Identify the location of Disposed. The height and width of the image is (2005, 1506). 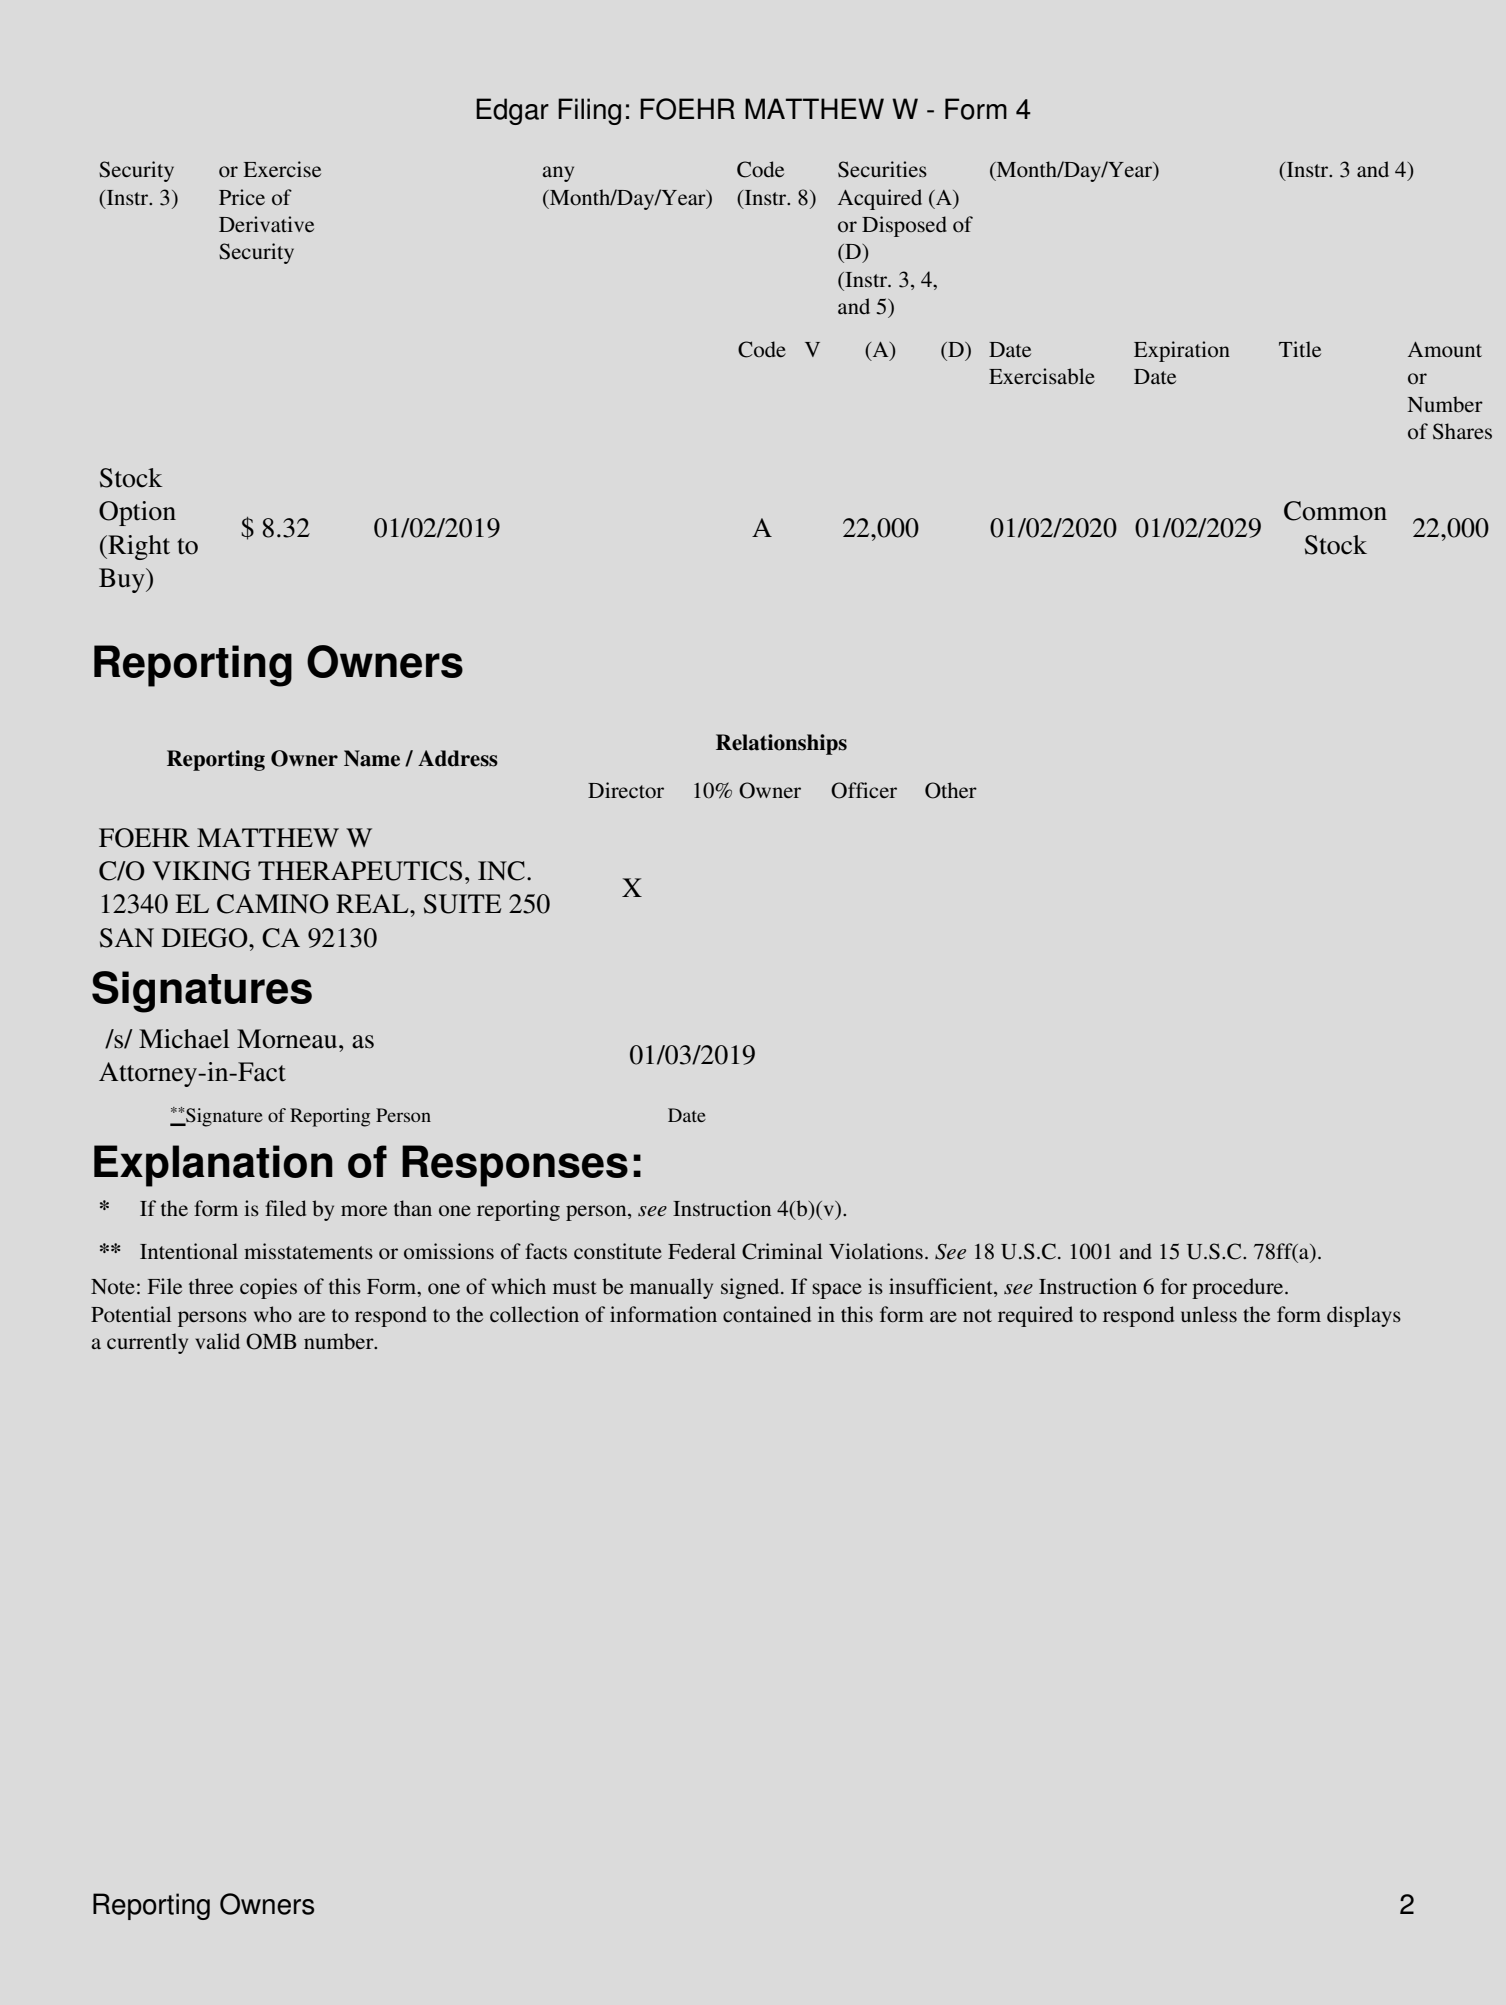
(904, 226).
